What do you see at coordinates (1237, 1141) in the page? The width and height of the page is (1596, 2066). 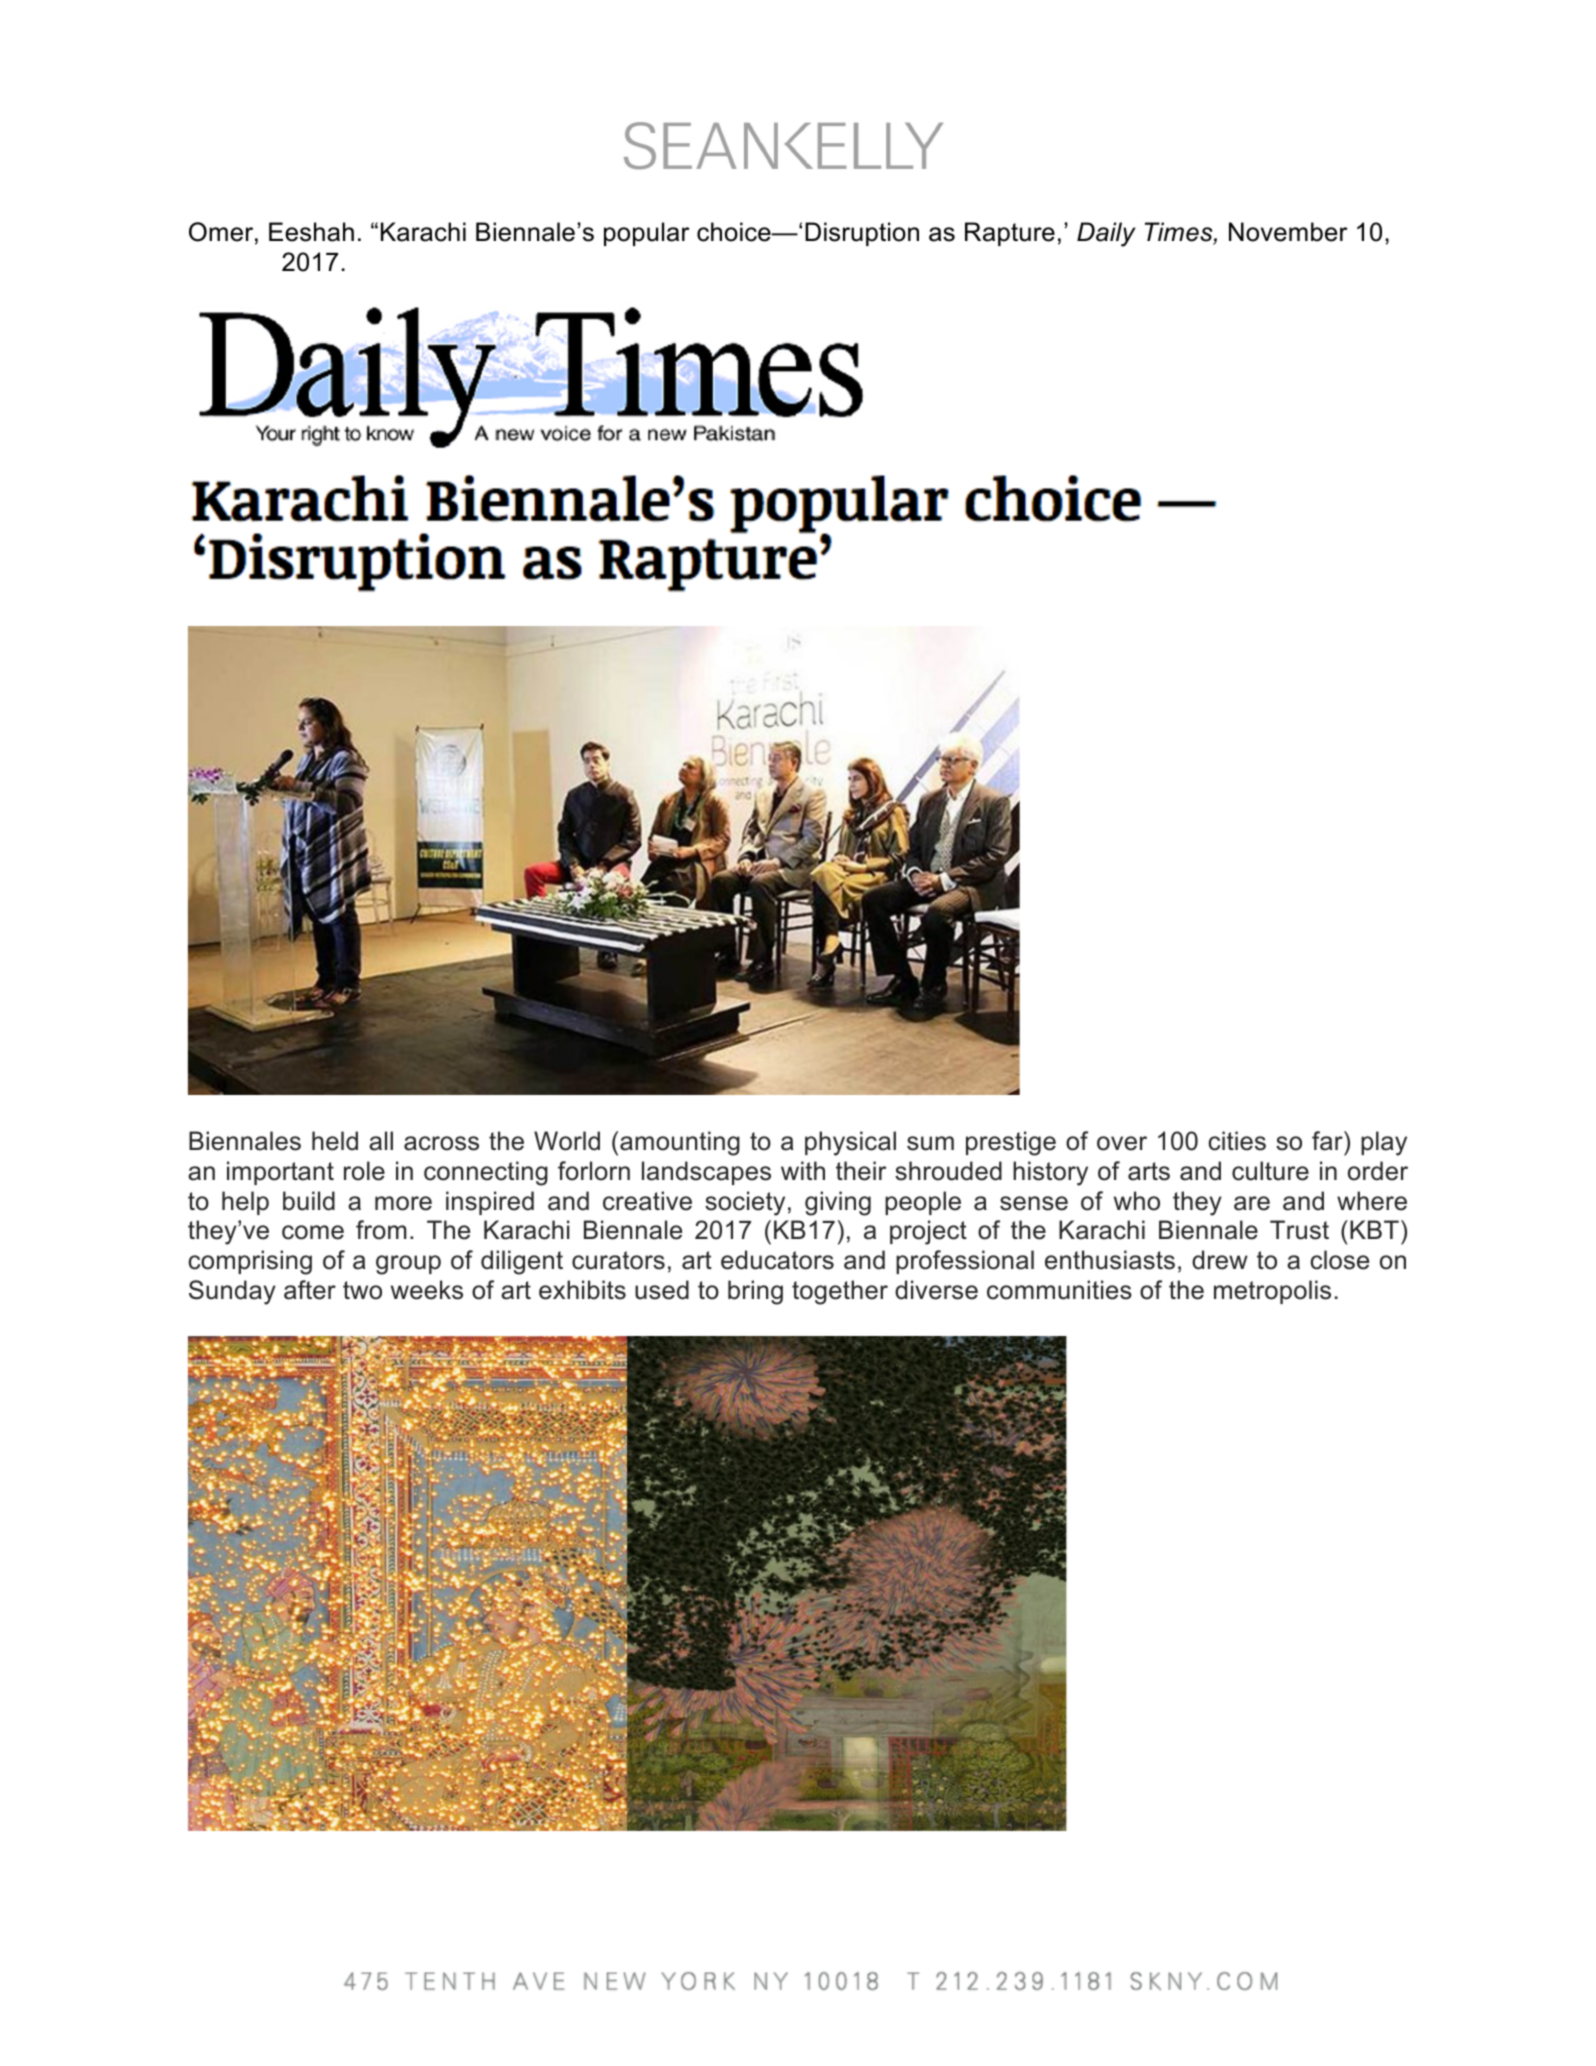 I see `cities` at bounding box center [1237, 1141].
